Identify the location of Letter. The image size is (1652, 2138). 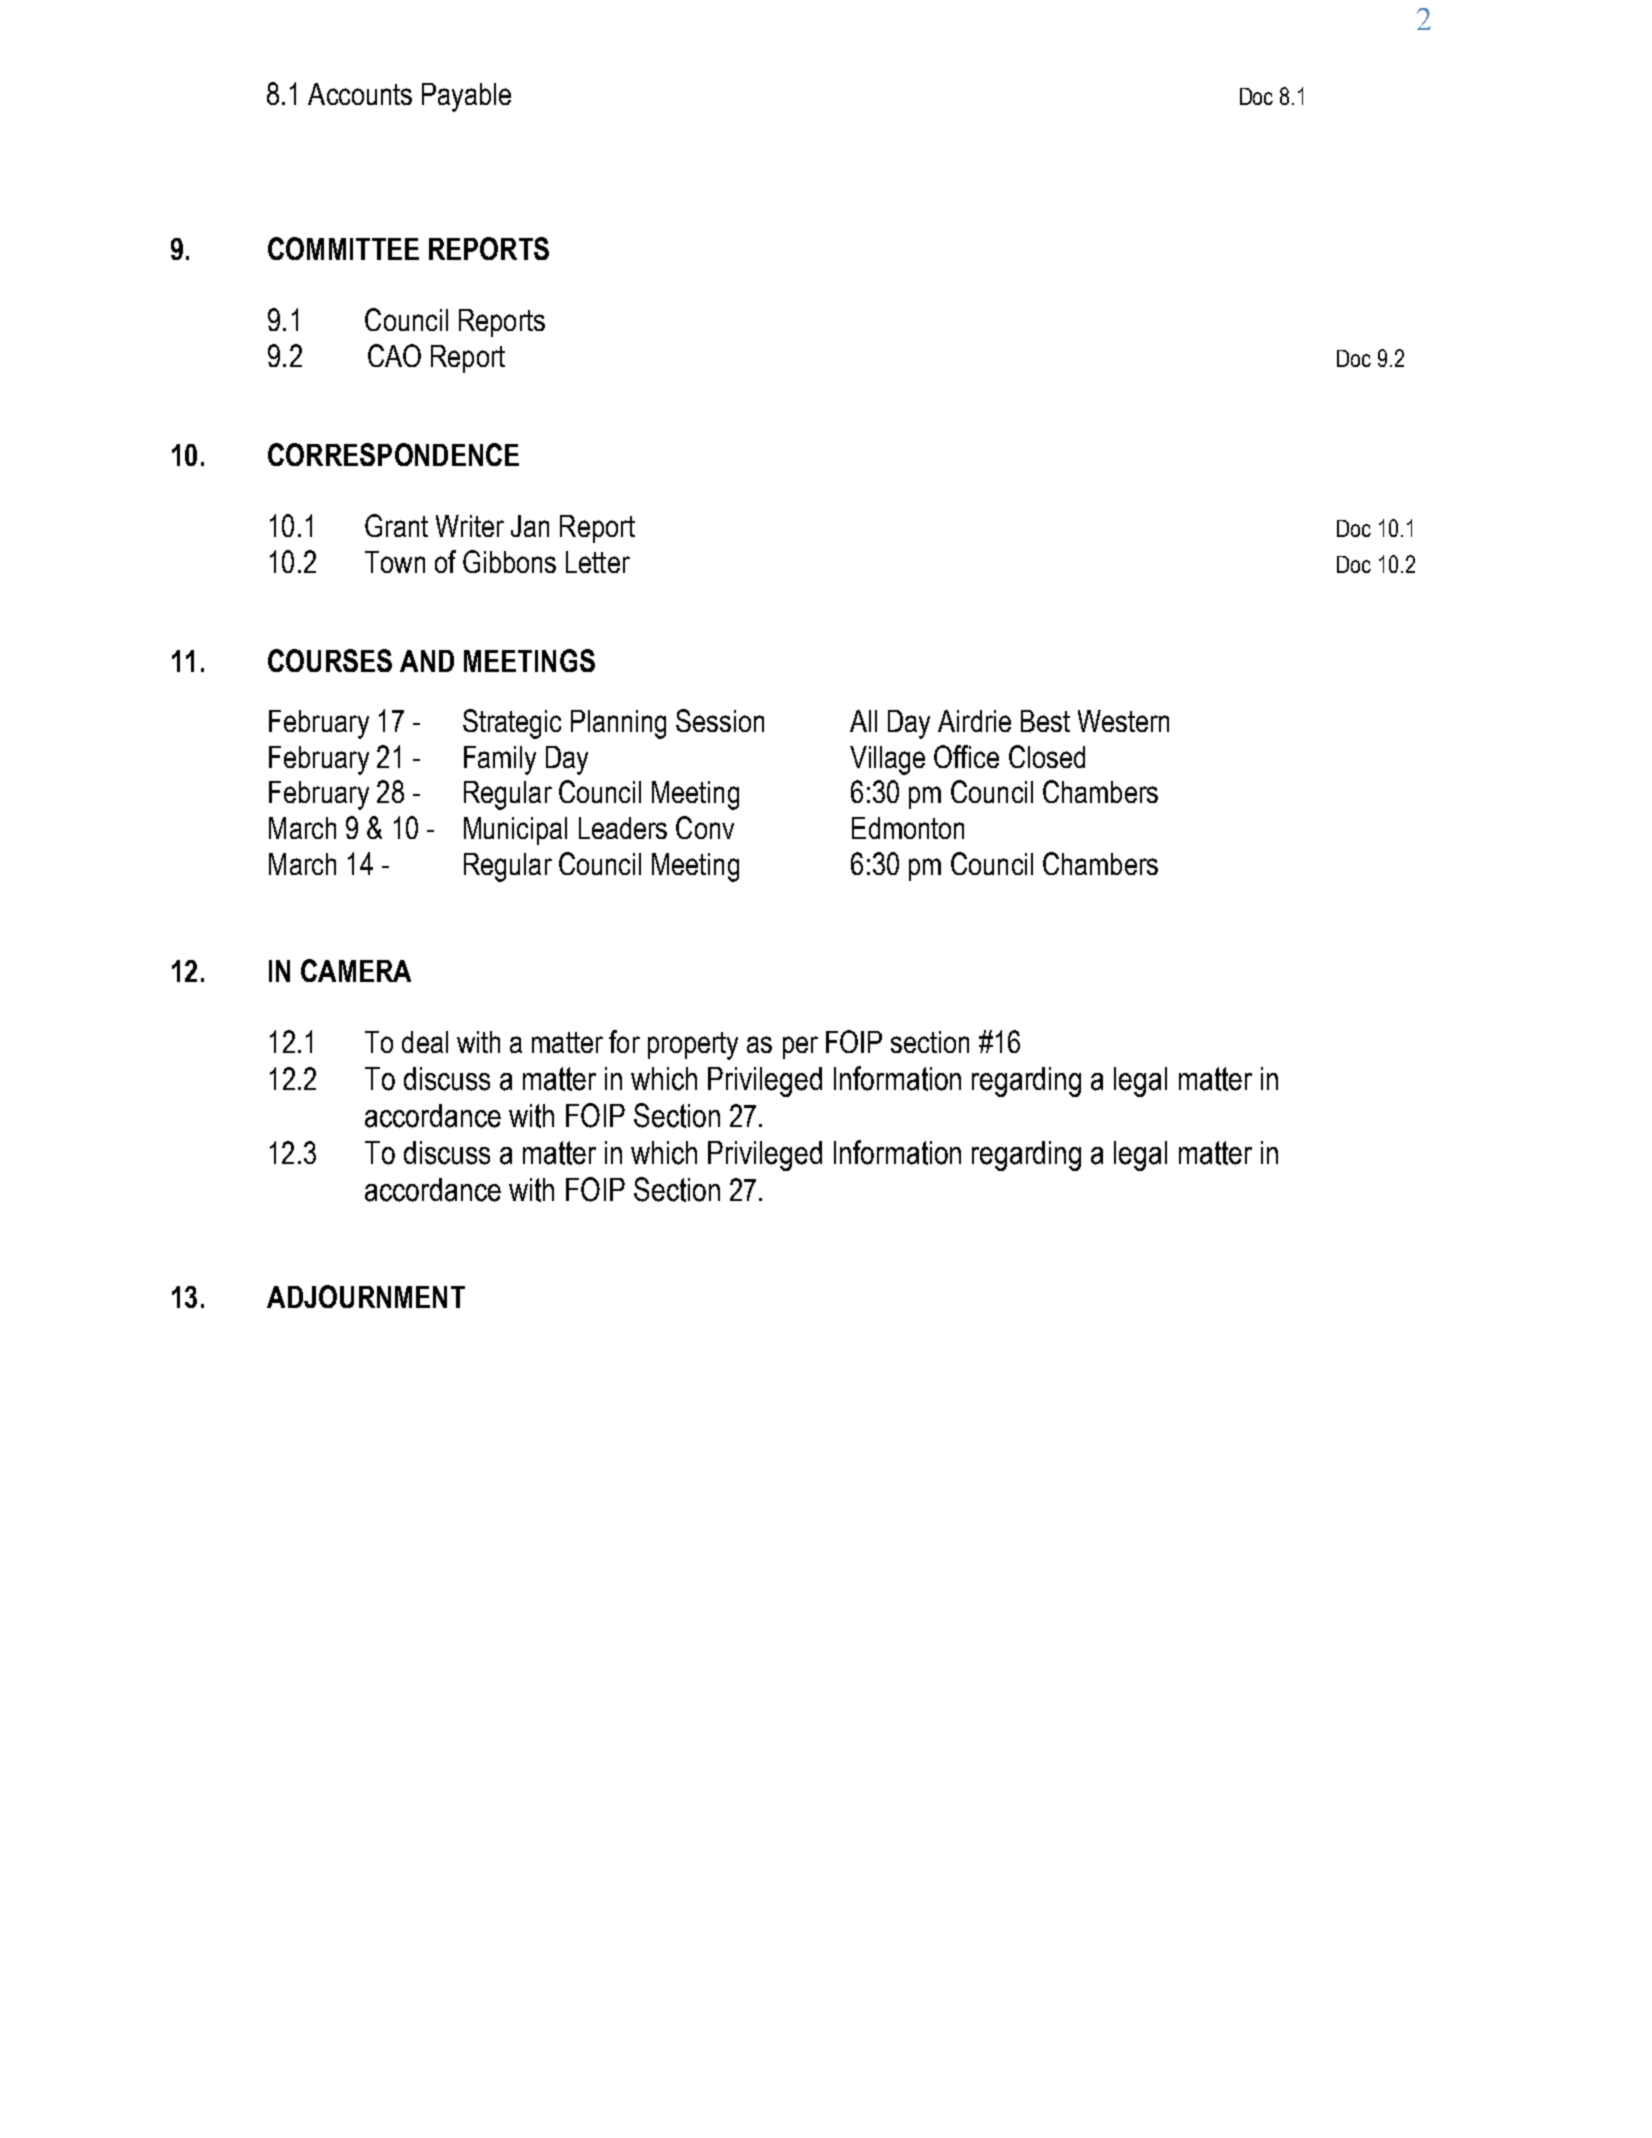
(598, 562).
